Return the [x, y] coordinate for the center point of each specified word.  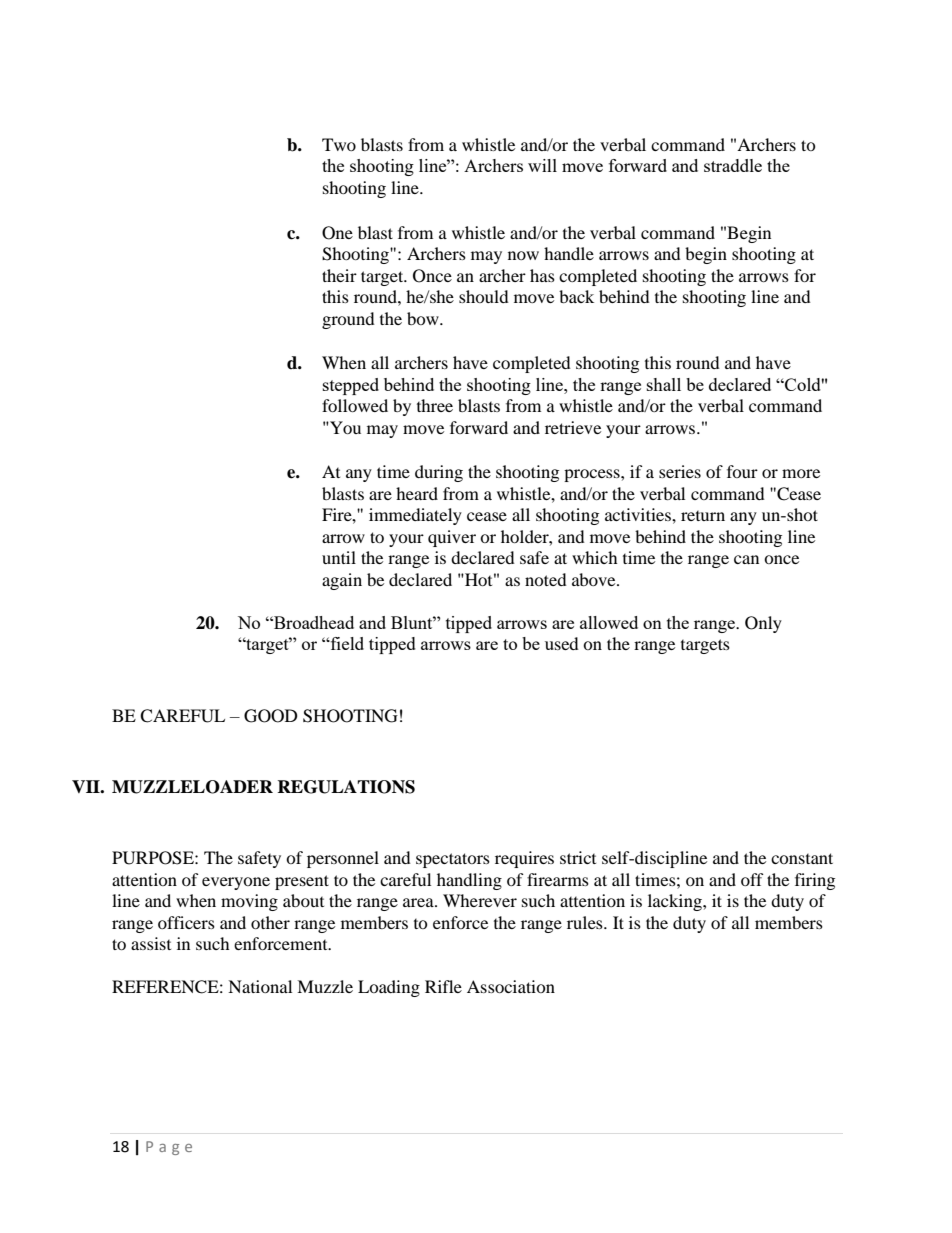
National [260, 986]
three [435, 405]
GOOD [271, 716]
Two [339, 144]
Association [511, 986]
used [562, 643]
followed [355, 405]
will [542, 165]
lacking [676, 902]
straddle [733, 165]
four [742, 471]
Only [763, 624]
